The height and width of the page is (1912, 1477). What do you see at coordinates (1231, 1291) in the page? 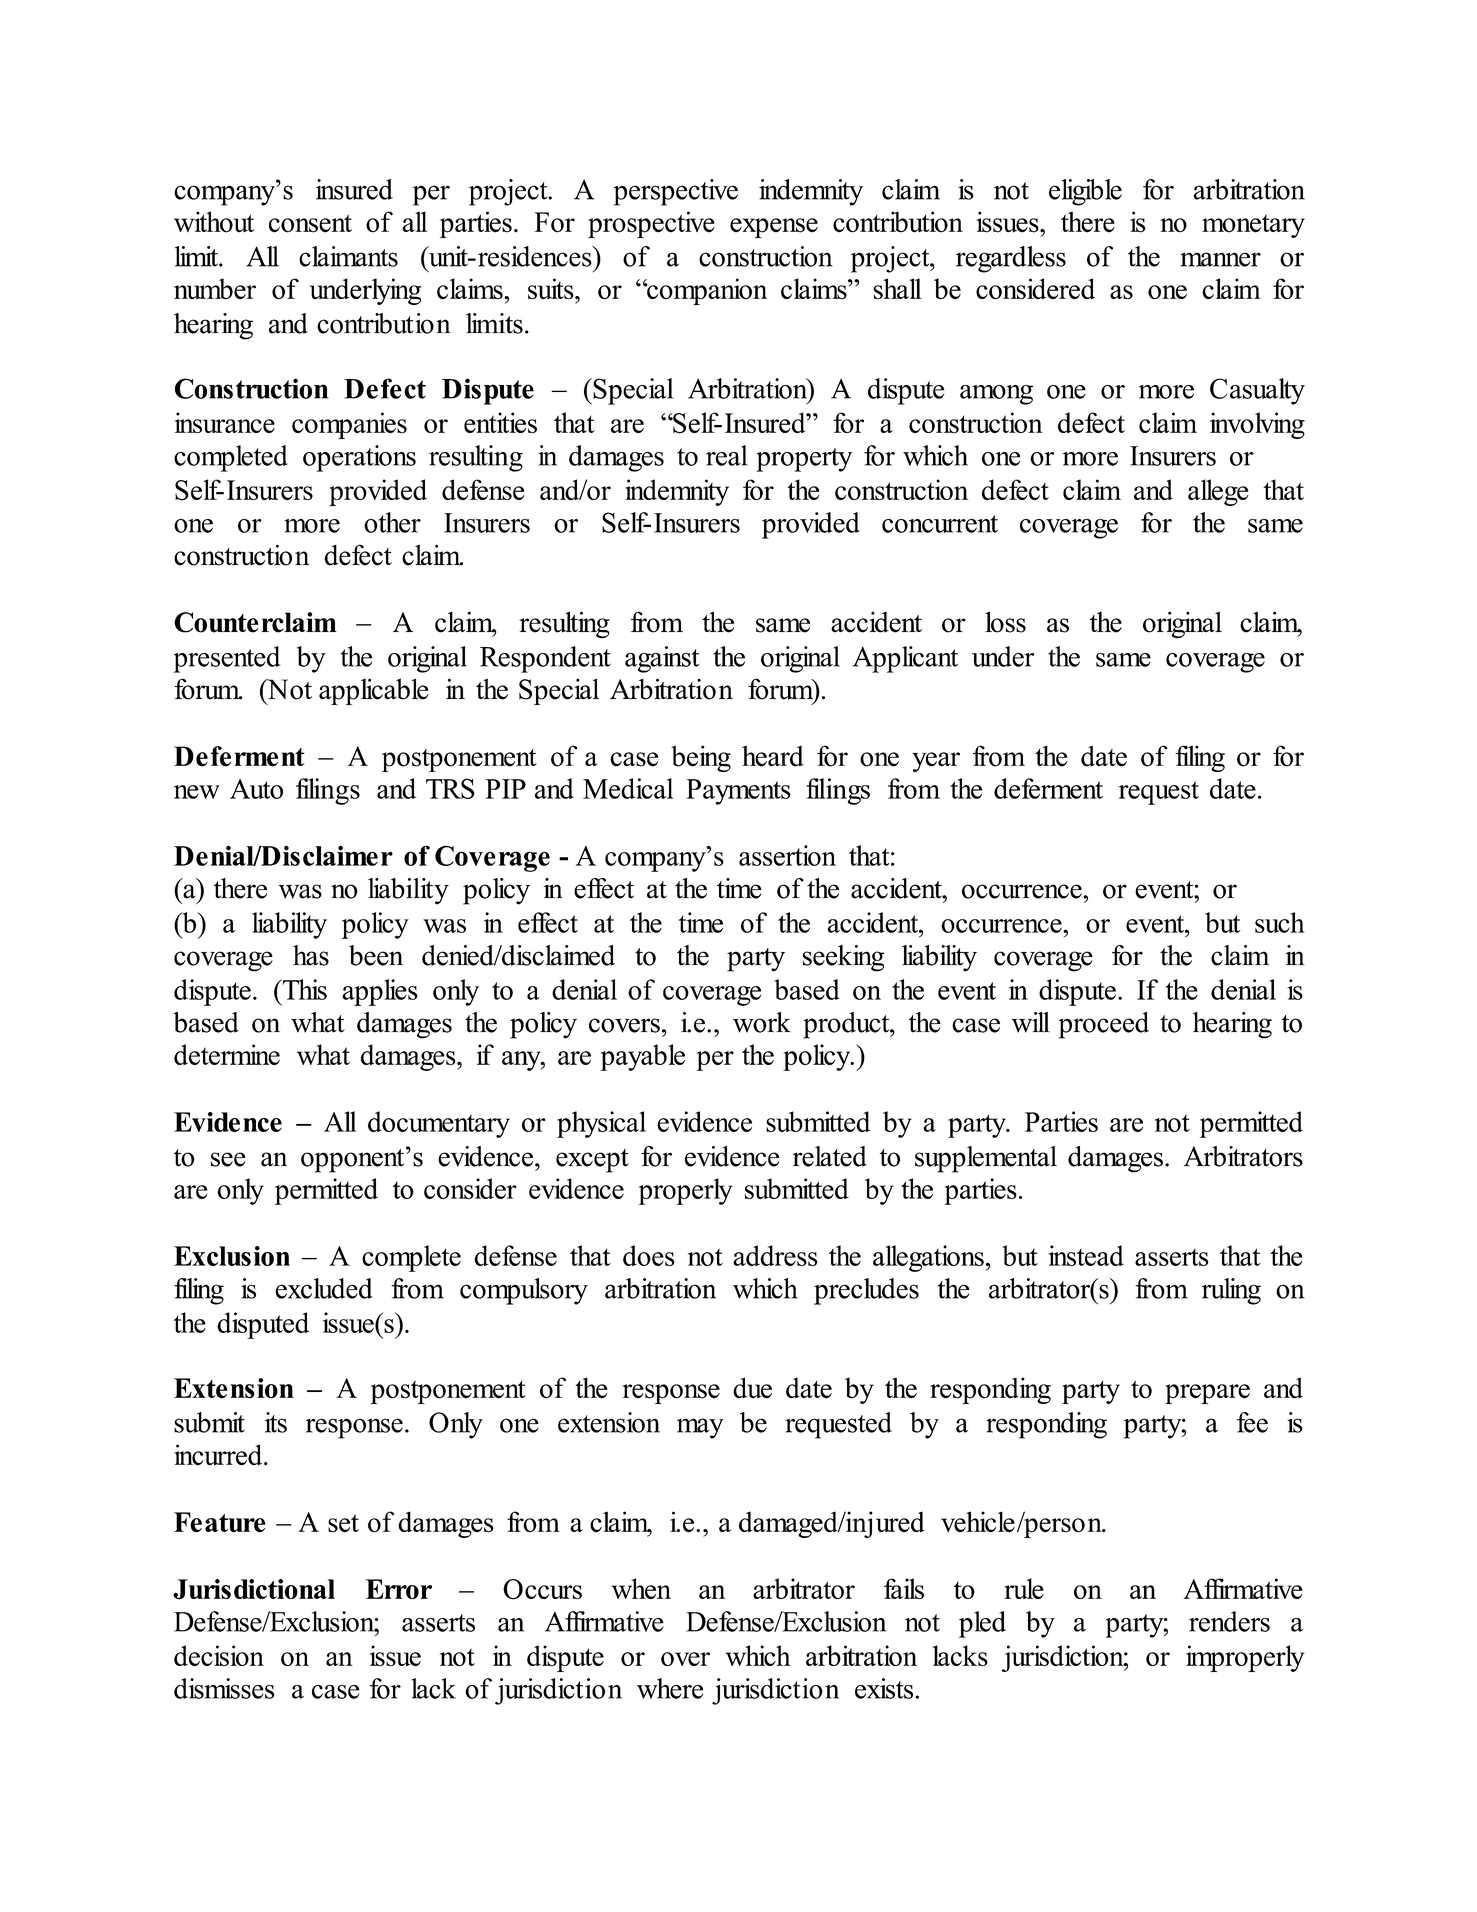
I see `ruling` at bounding box center [1231, 1291].
